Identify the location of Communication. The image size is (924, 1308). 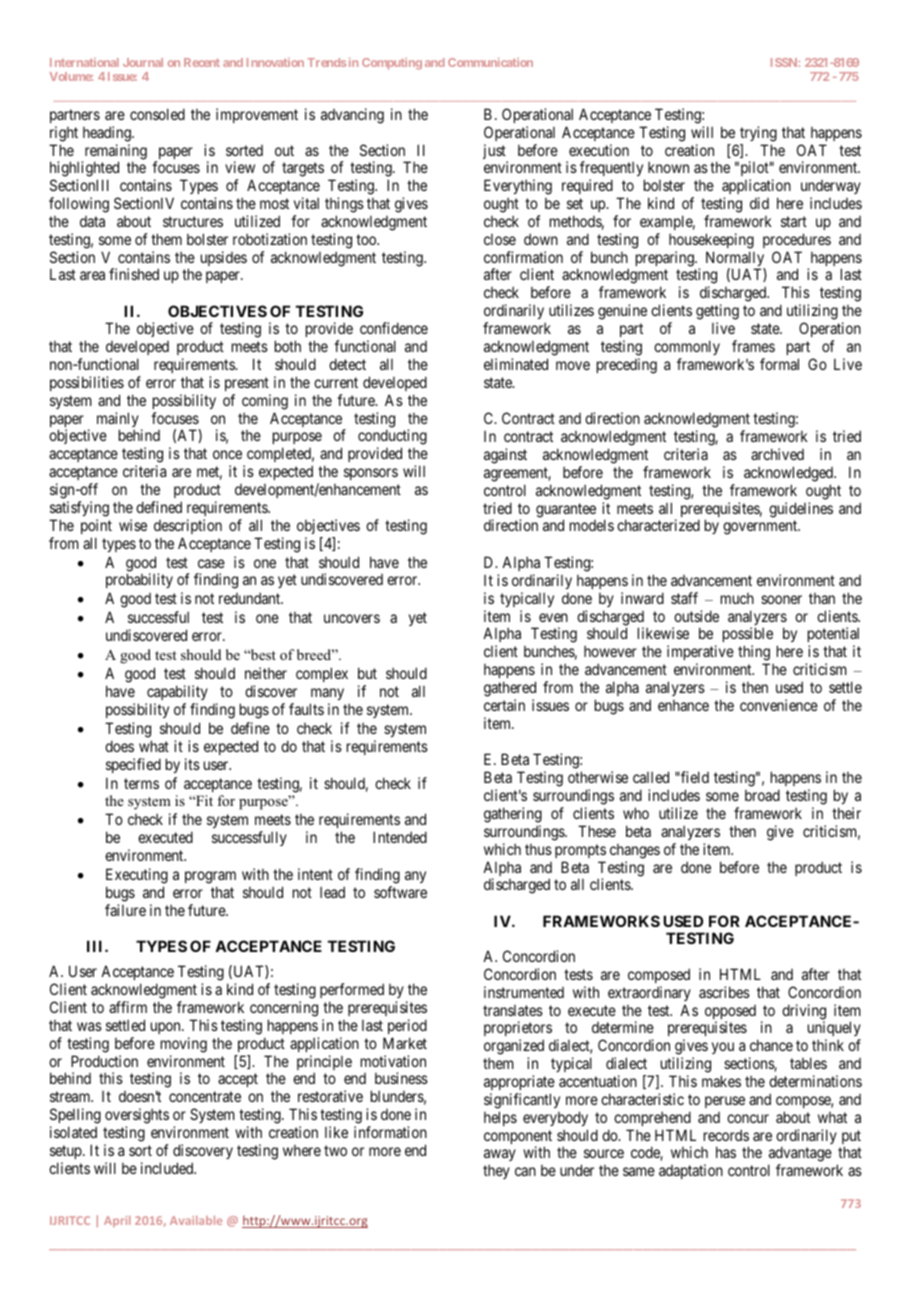
(490, 62).
